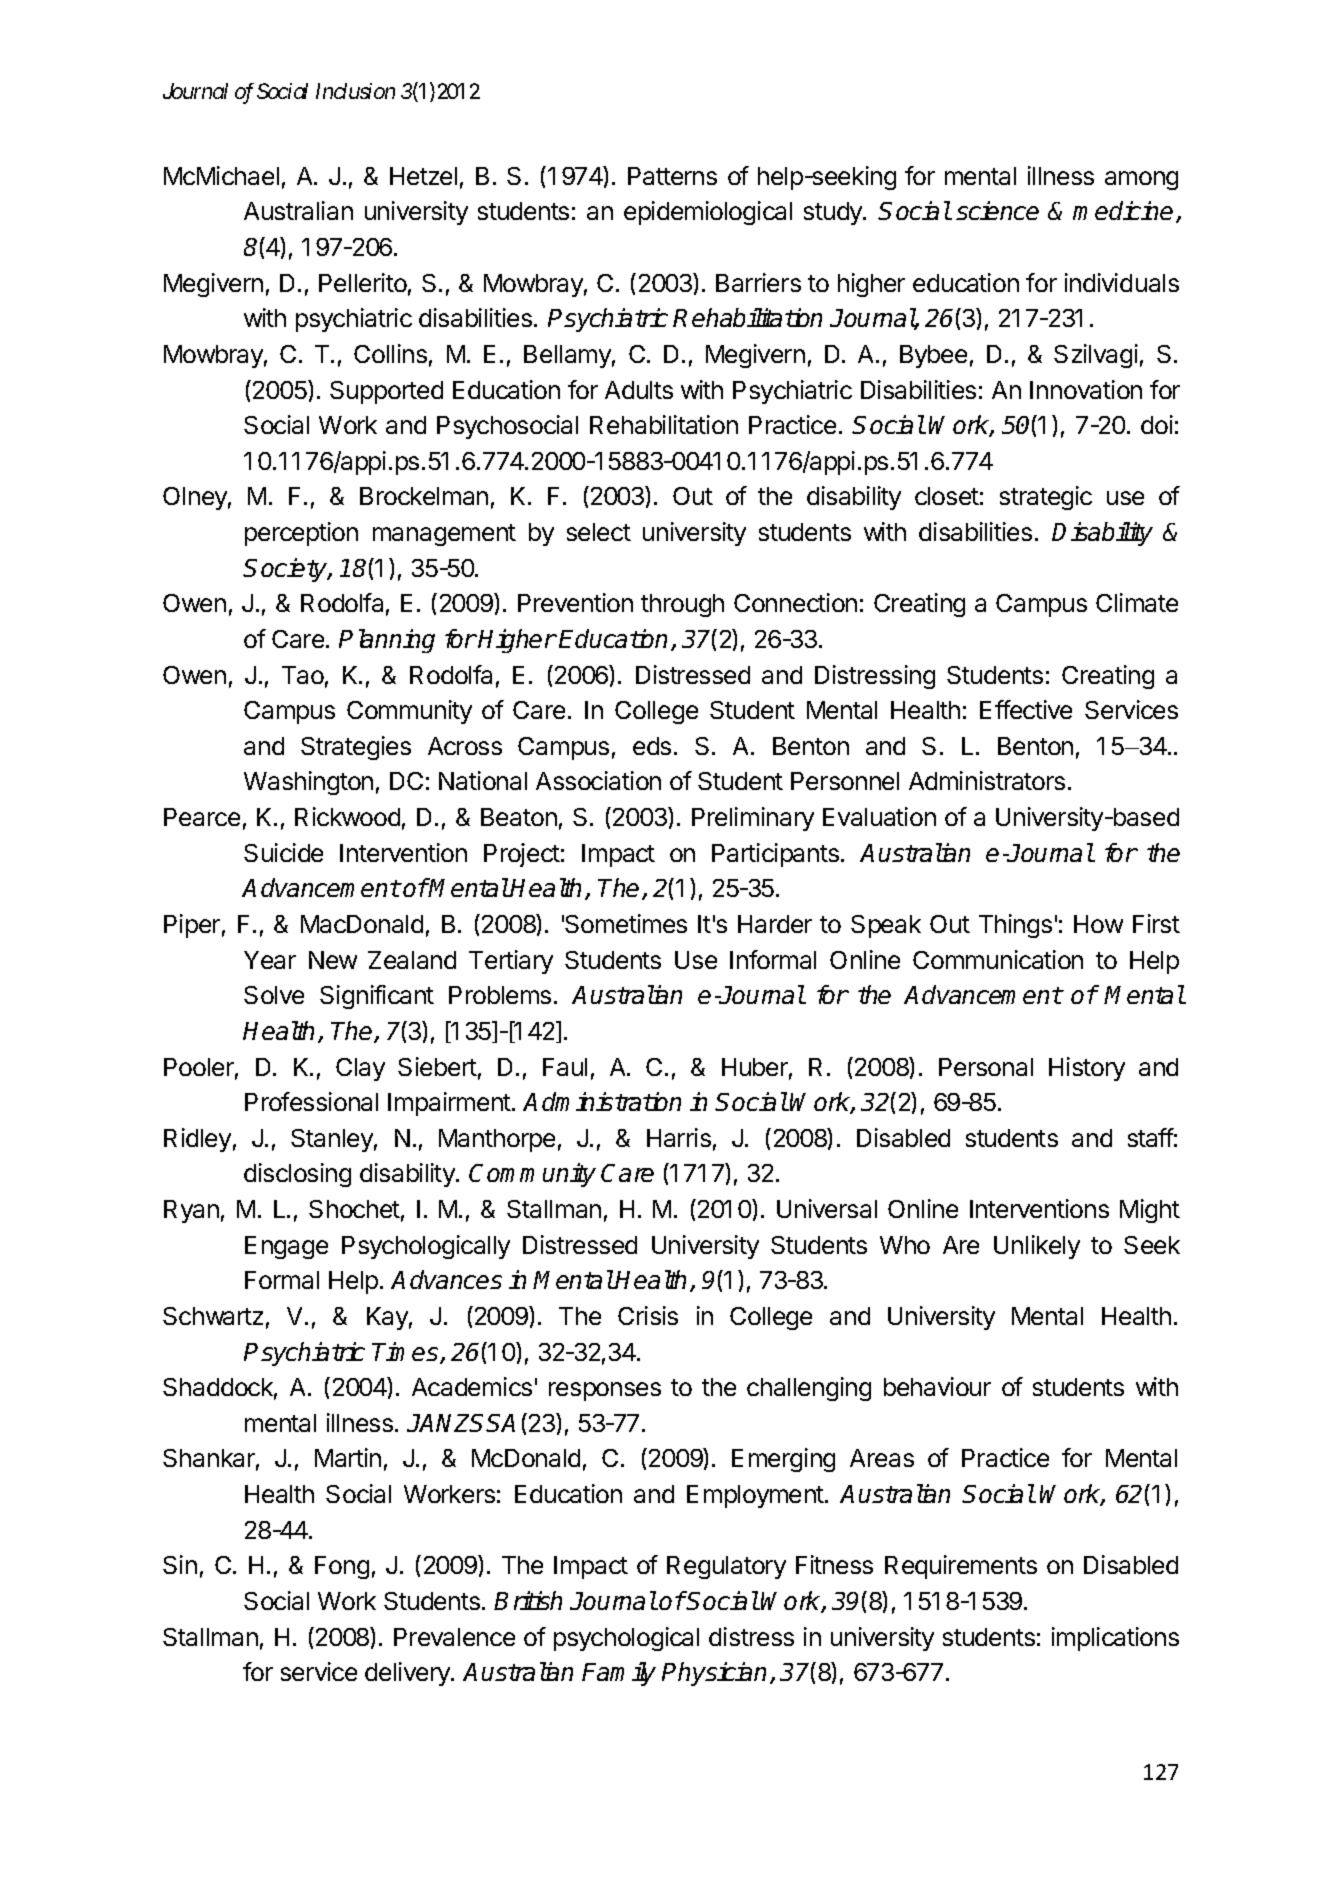  What do you see at coordinates (1015, 926) in the document?
I see `Things` at bounding box center [1015, 926].
